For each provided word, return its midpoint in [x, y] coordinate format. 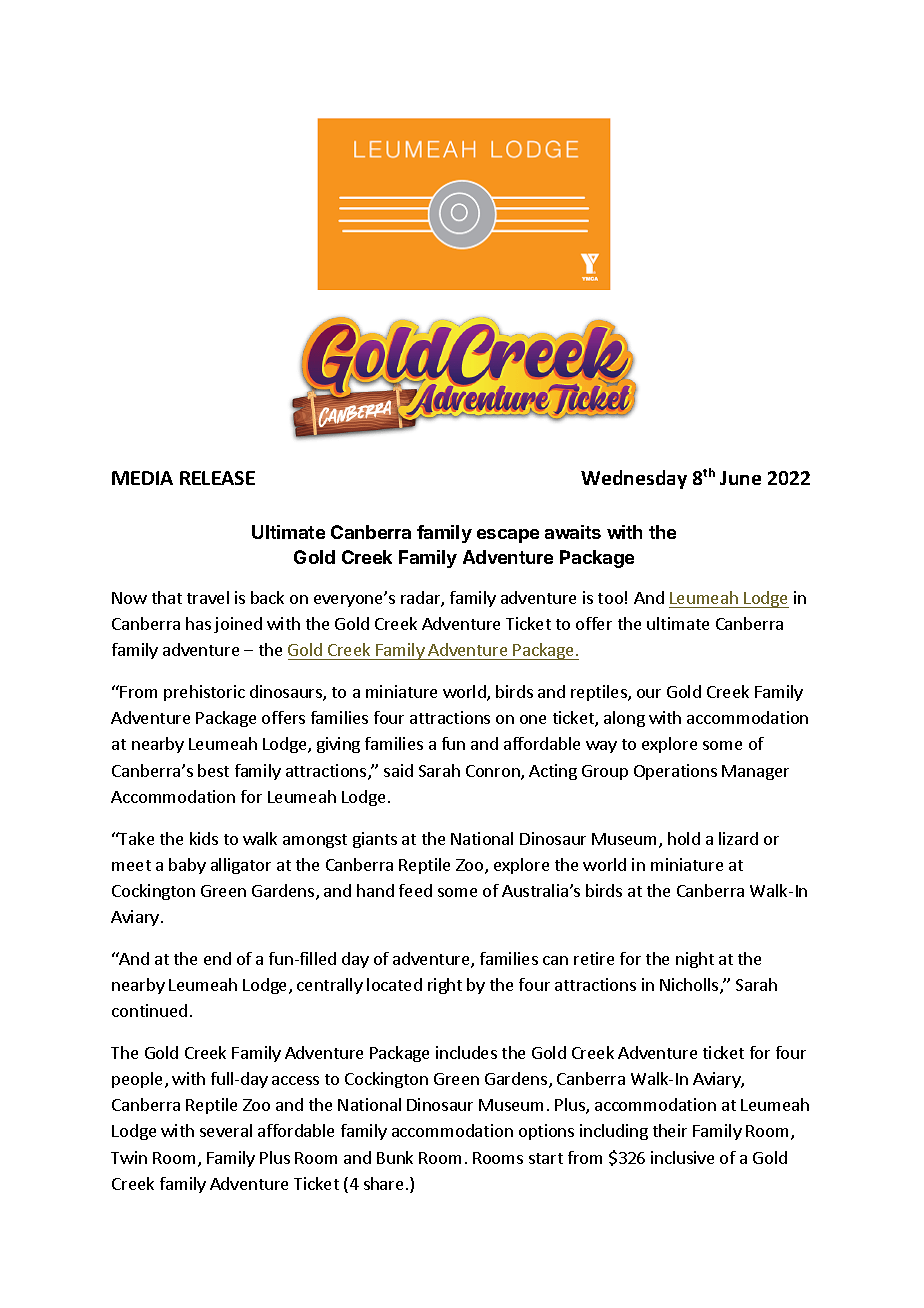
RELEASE [217, 478]
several [226, 1130]
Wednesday [634, 479]
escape [508, 536]
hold [684, 838]
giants [375, 840]
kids [204, 838]
